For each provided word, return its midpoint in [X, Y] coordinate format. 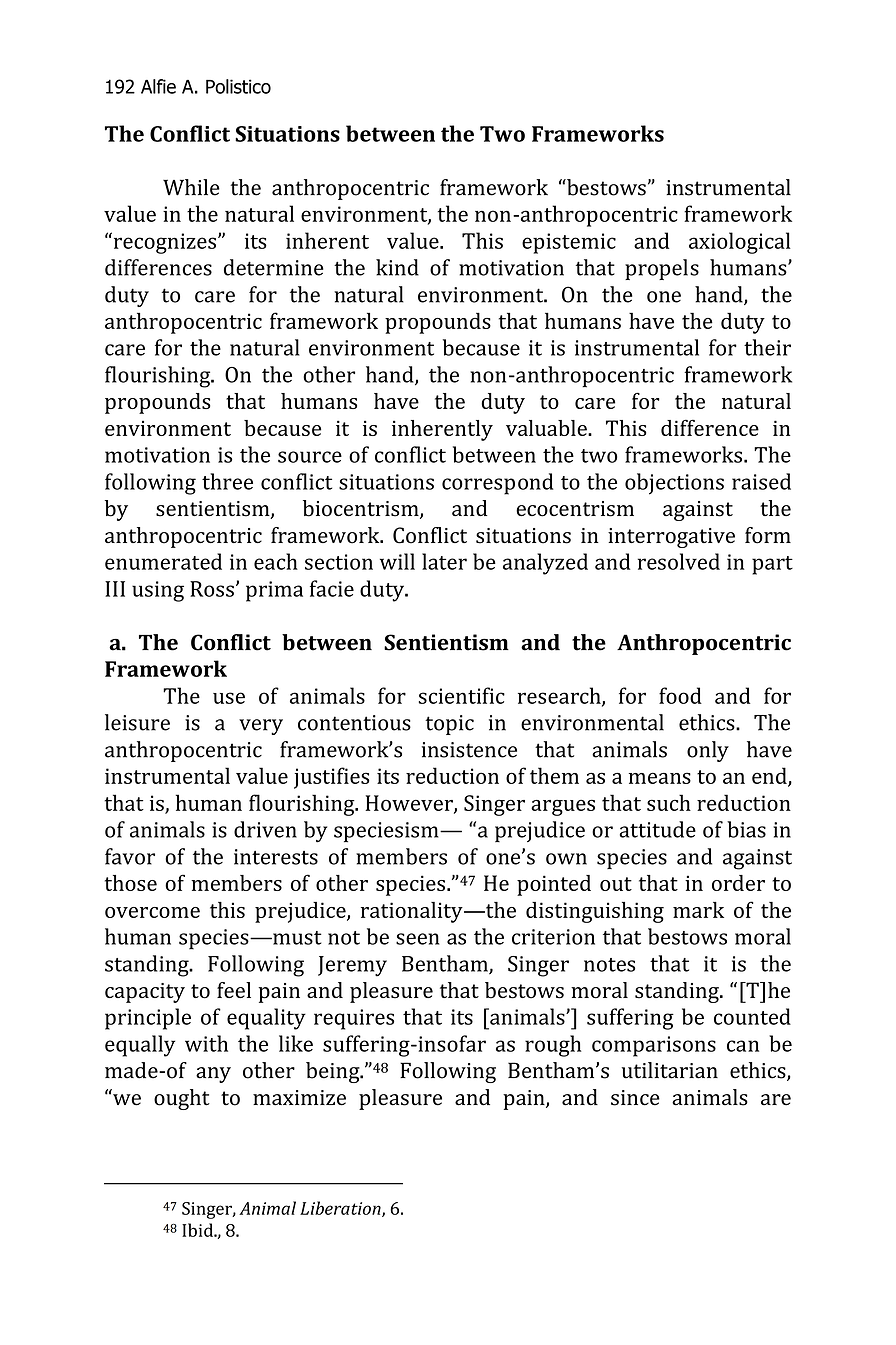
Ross [212, 589]
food [680, 695]
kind [397, 267]
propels [662, 269]
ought [182, 1099]
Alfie [158, 86]
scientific [462, 695]
